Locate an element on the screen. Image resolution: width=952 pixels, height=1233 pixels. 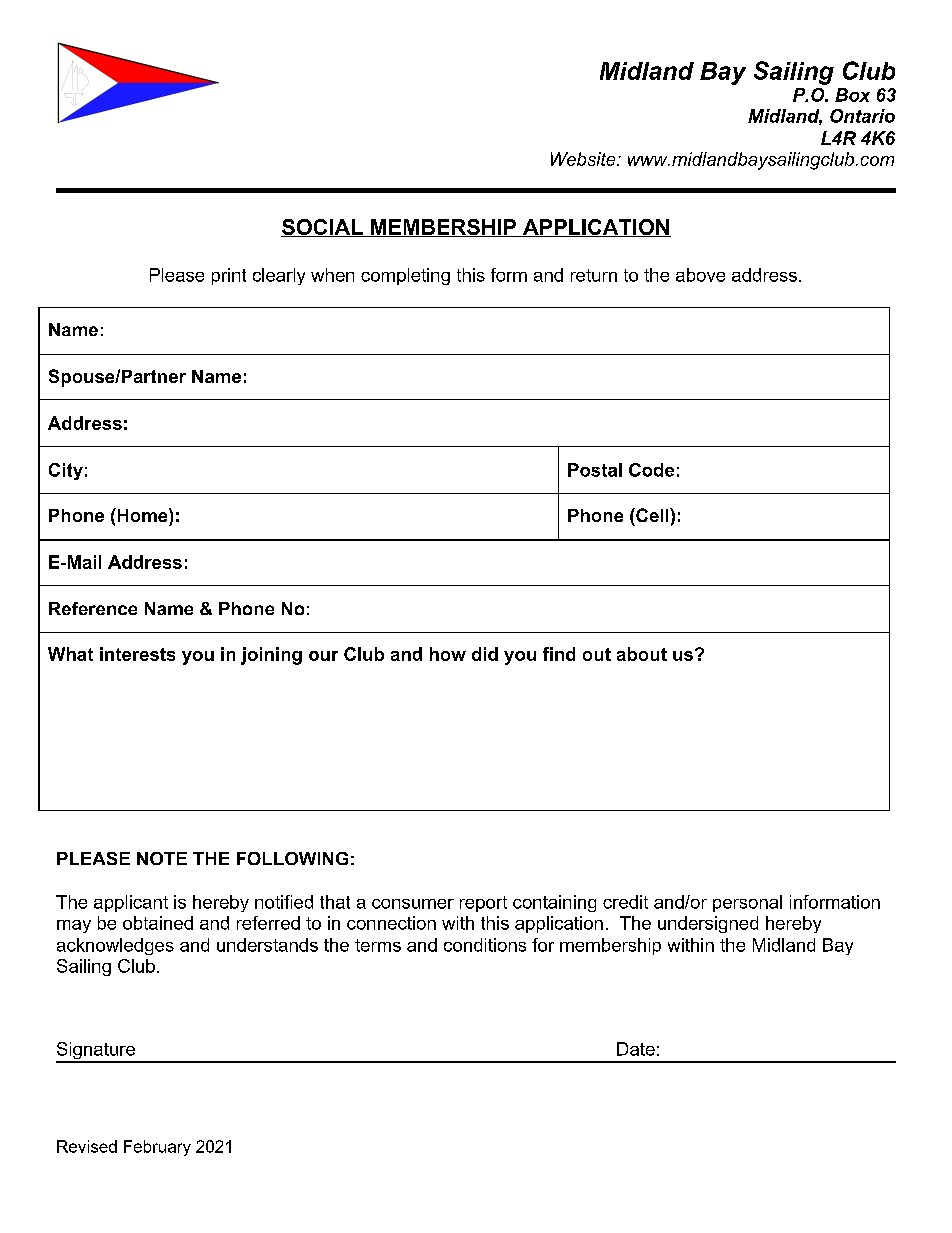
about is located at coordinates (642, 654).
